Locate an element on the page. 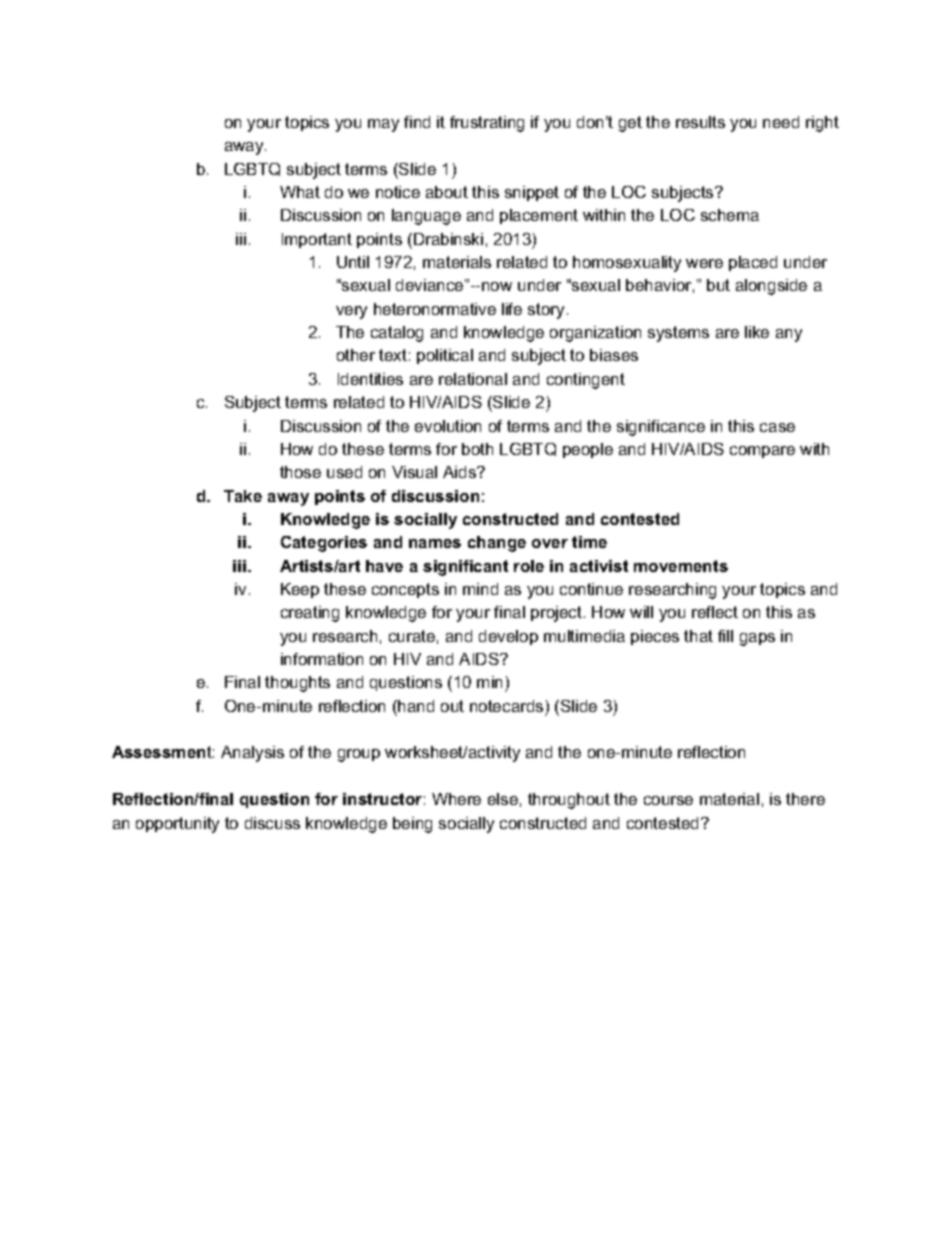 This document has height=1233, width=952. else is located at coordinates (503, 799).
